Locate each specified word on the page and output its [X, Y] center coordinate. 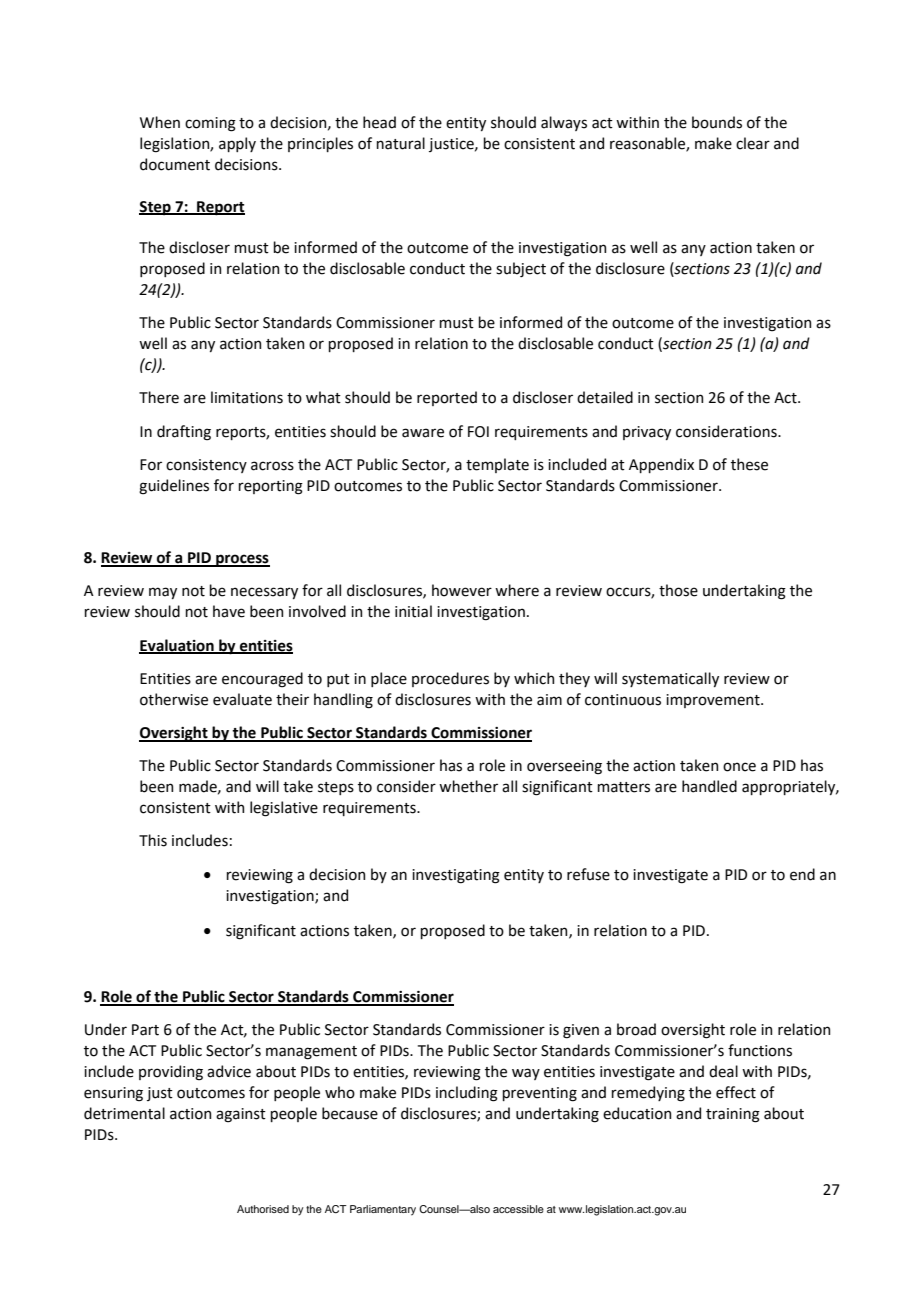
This [153, 840]
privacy [647, 433]
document [175, 164]
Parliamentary [383, 1210]
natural [400, 143]
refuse [588, 874]
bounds [717, 122]
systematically [670, 679]
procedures [450, 679]
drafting [184, 433]
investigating [456, 876]
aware [423, 433]
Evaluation [177, 646]
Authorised [263, 1209]
